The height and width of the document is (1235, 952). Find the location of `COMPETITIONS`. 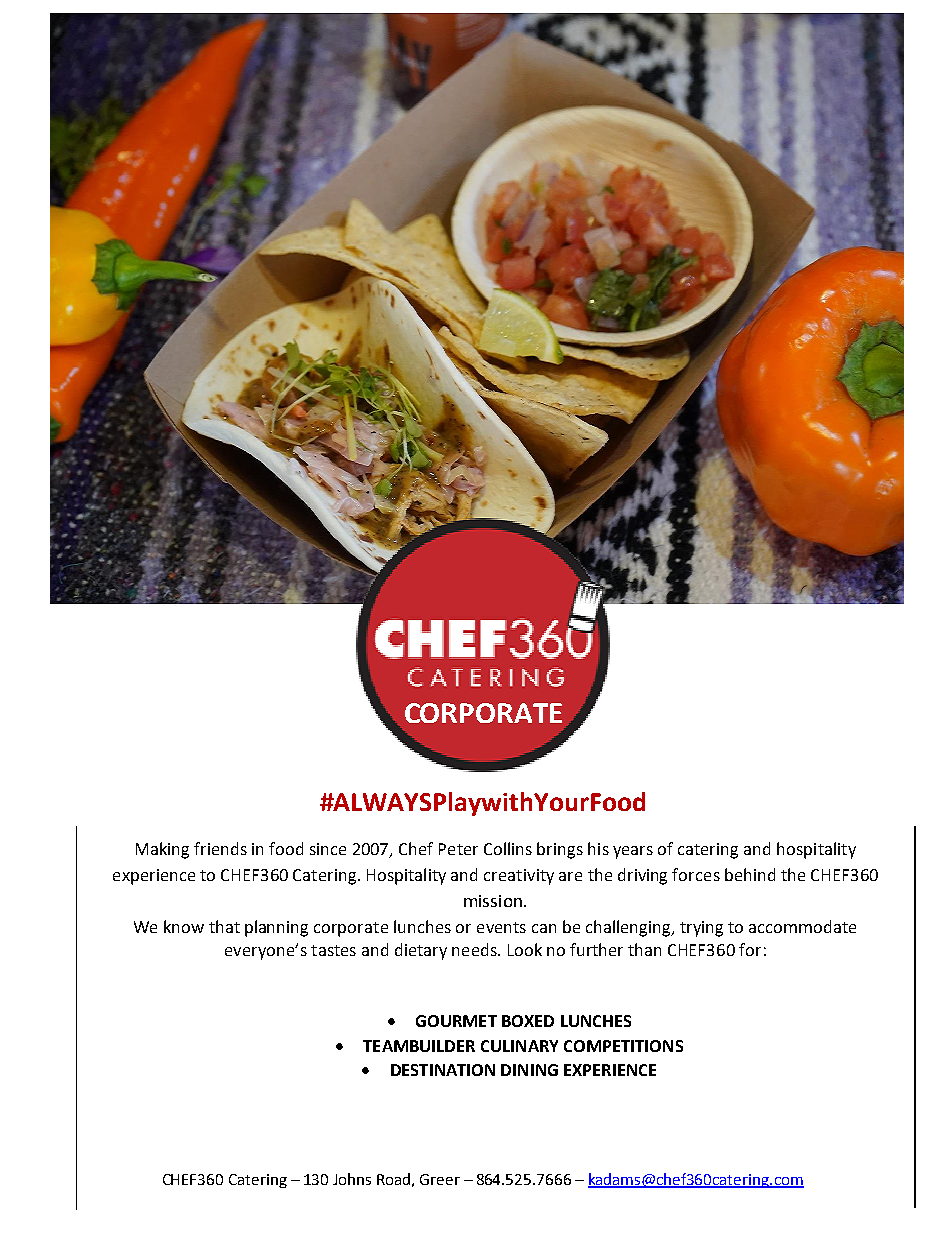

COMPETITIONS is located at coordinates (623, 1046).
